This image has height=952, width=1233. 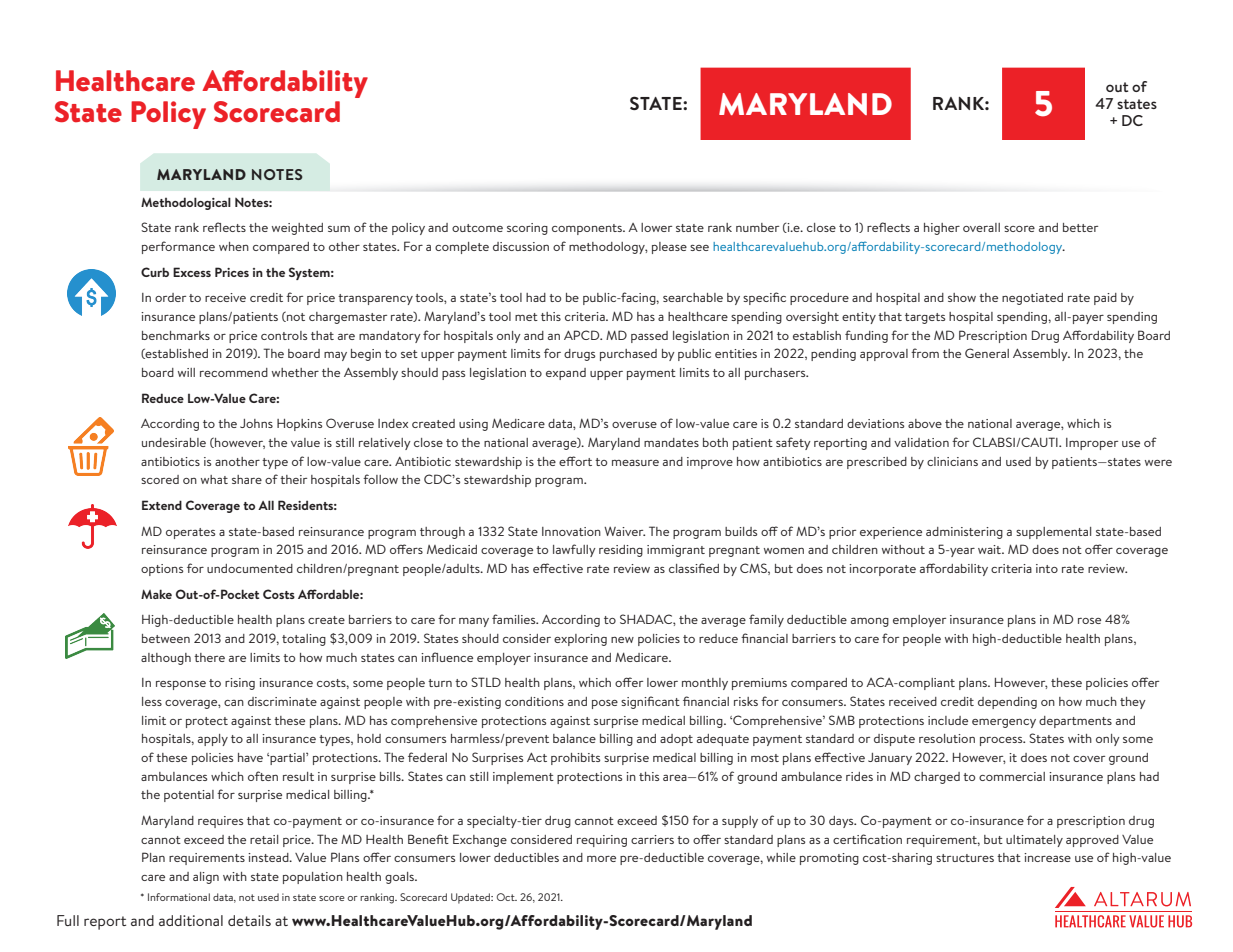 What do you see at coordinates (601, 859) in the image?
I see `more` at bounding box center [601, 859].
